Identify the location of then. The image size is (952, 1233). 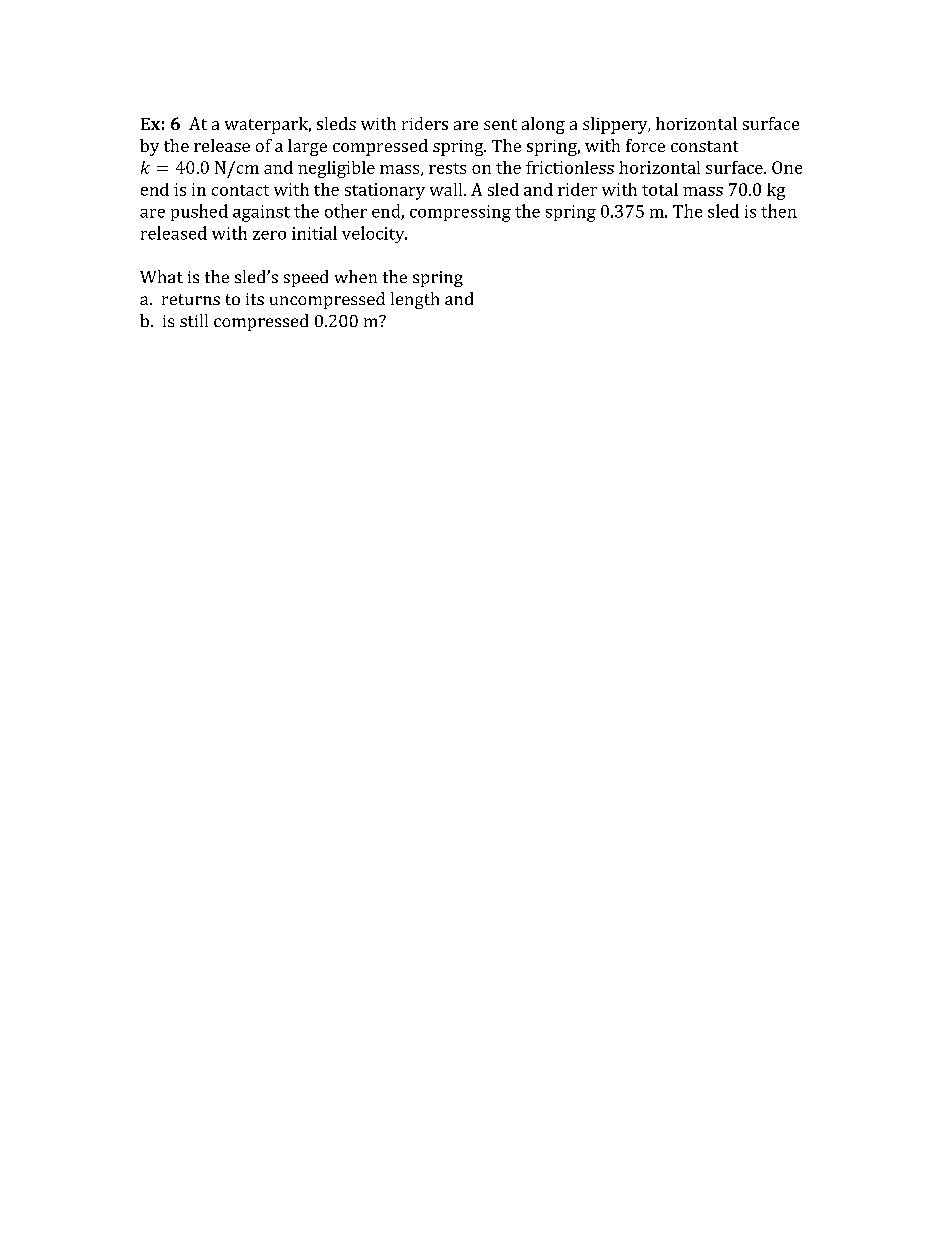
(779, 211).
